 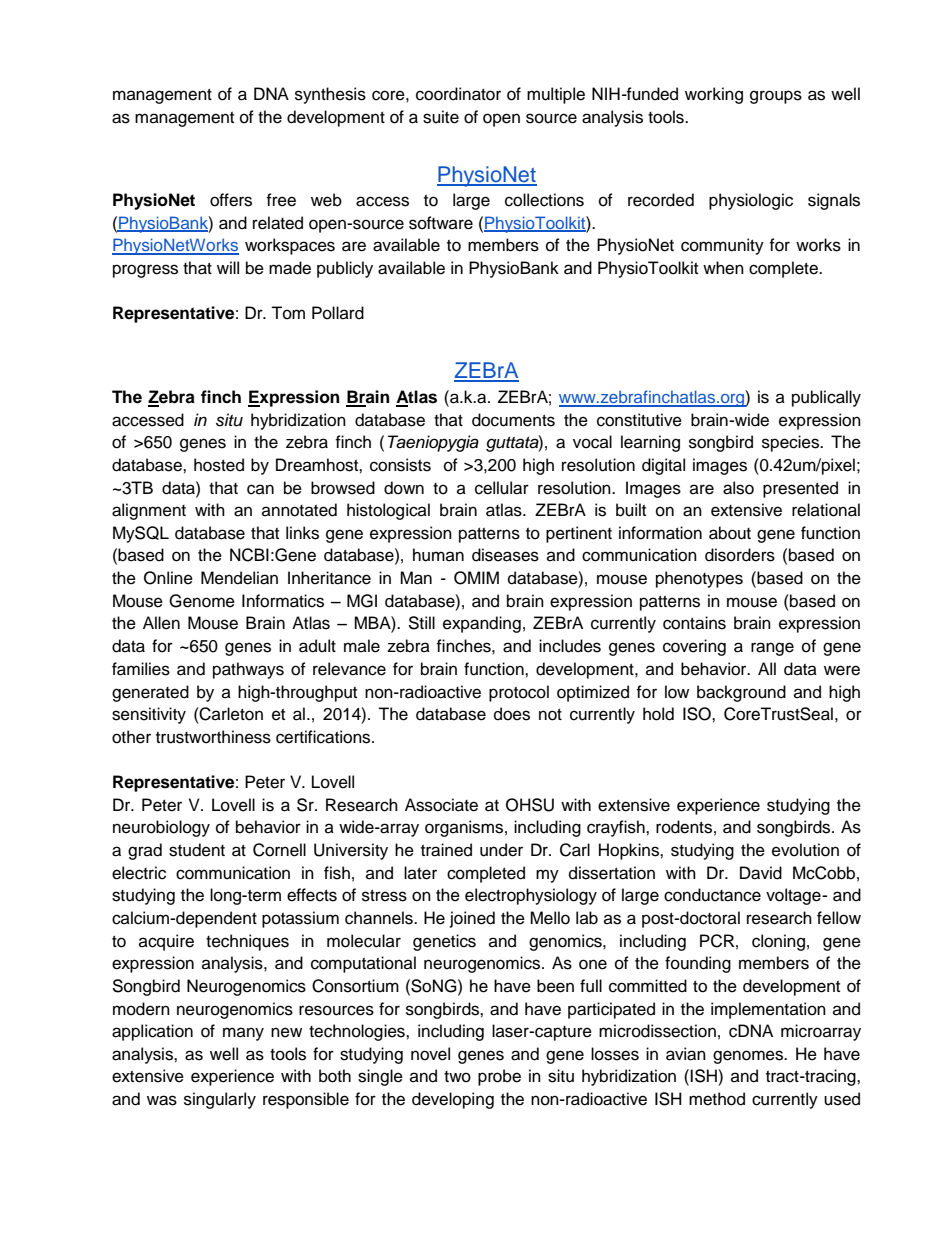 What do you see at coordinates (213, 737) in the page?
I see `trustworthiness` at bounding box center [213, 737].
